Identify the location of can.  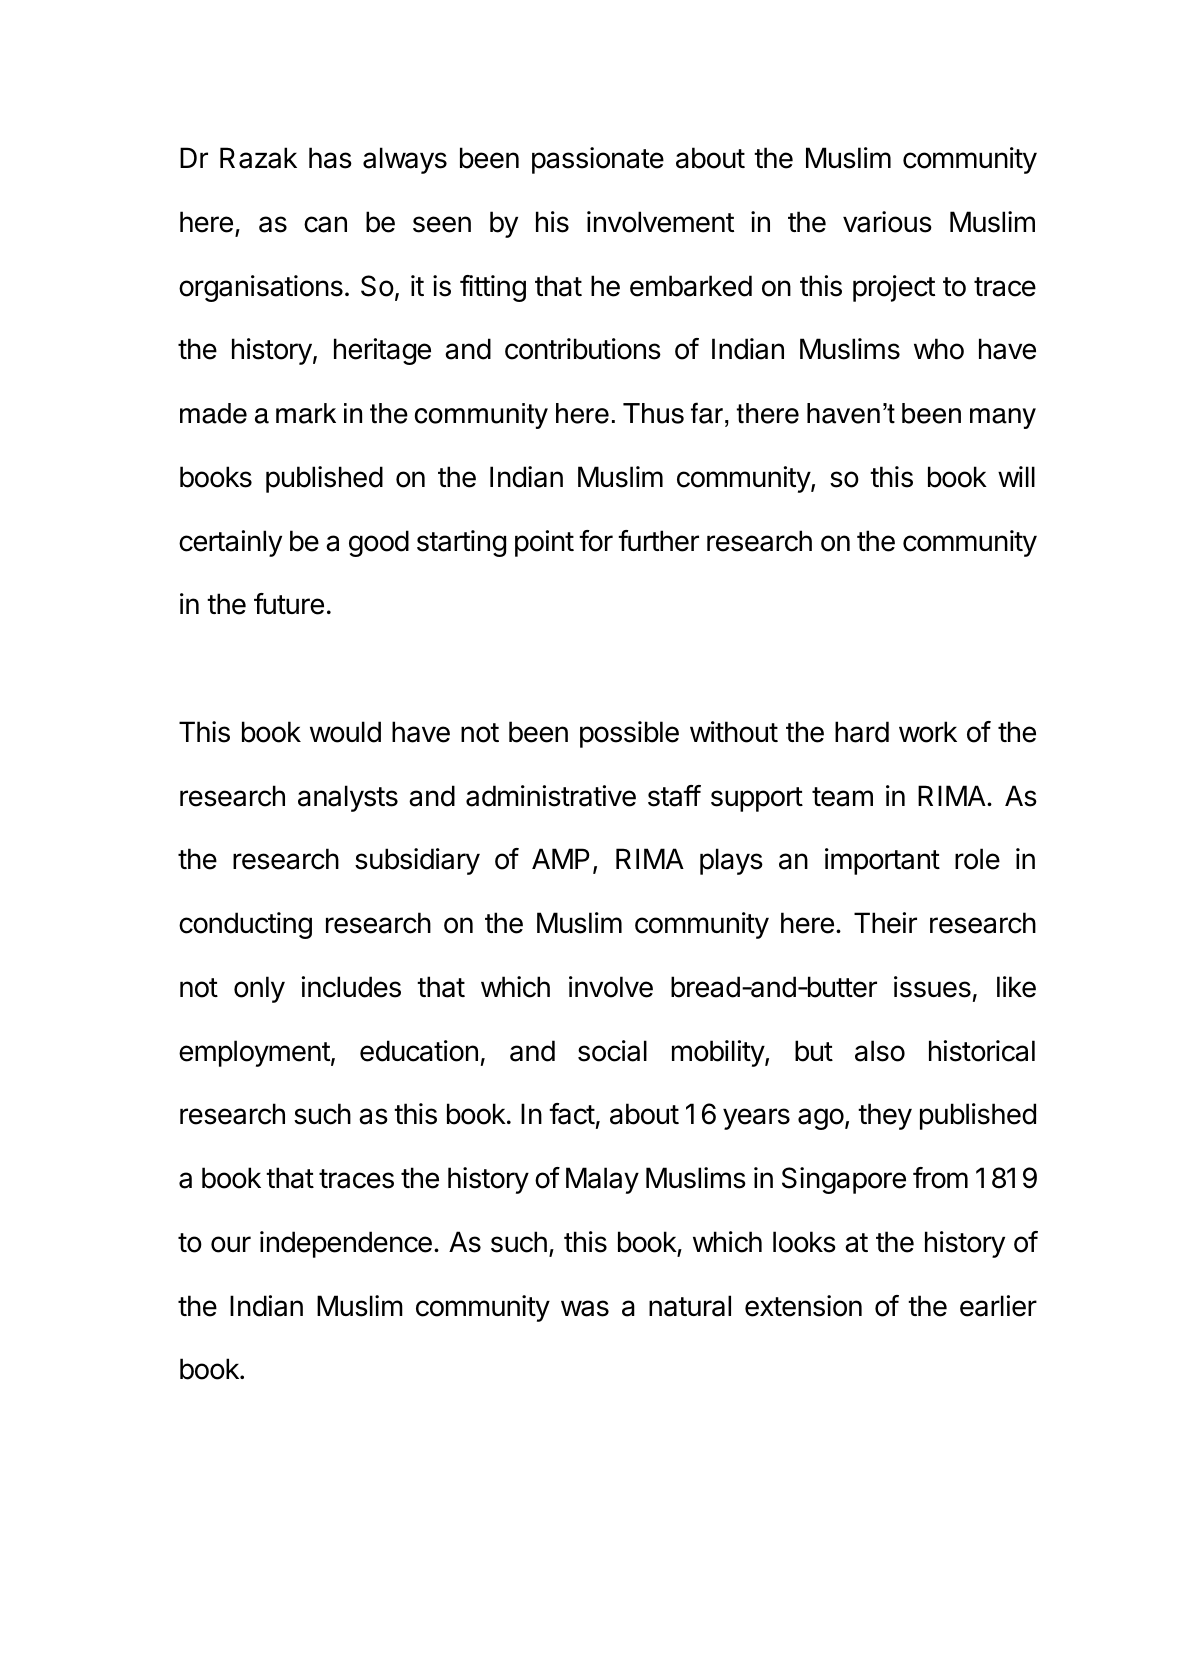
(325, 224).
